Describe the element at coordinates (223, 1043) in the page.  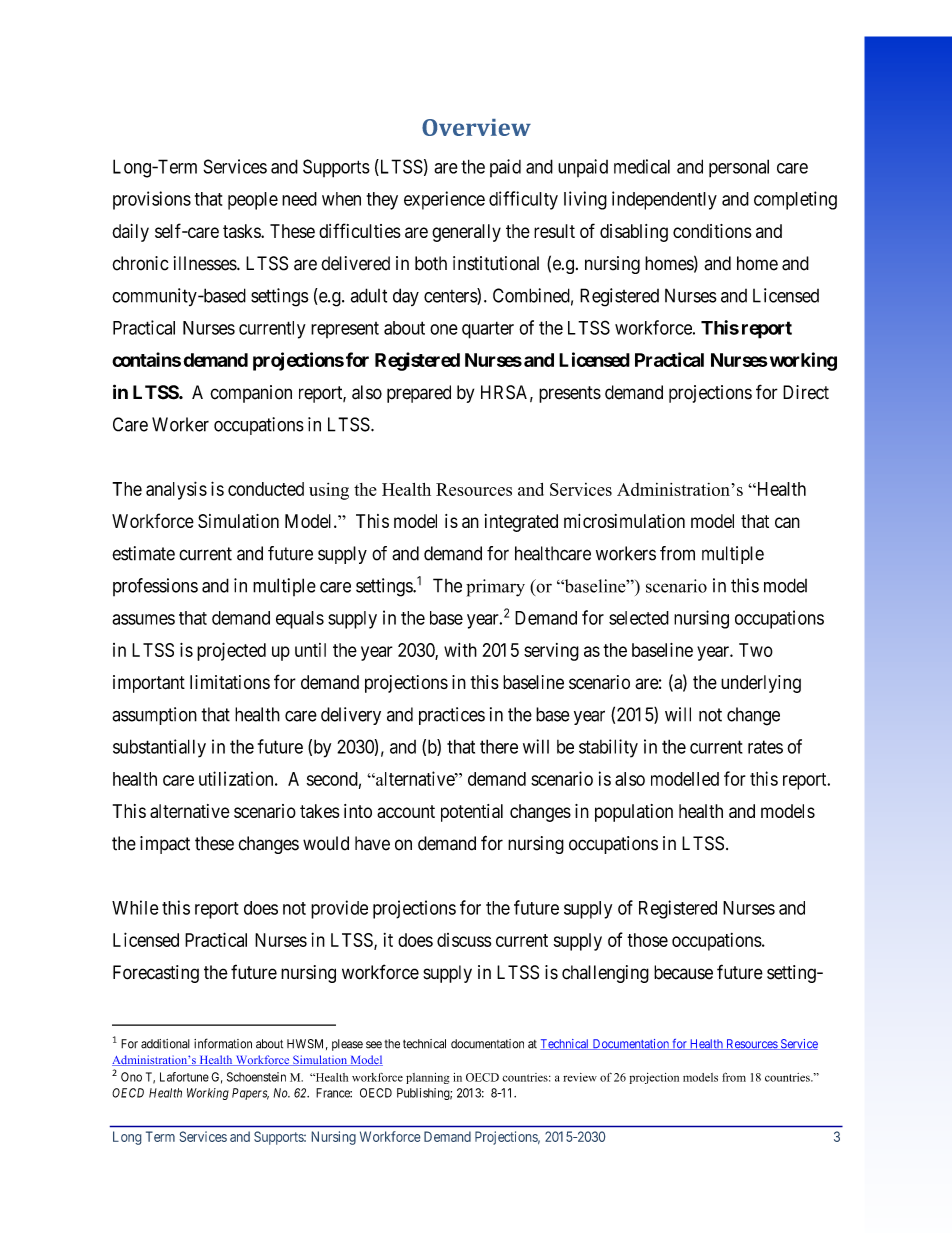
I see `information` at that location.
